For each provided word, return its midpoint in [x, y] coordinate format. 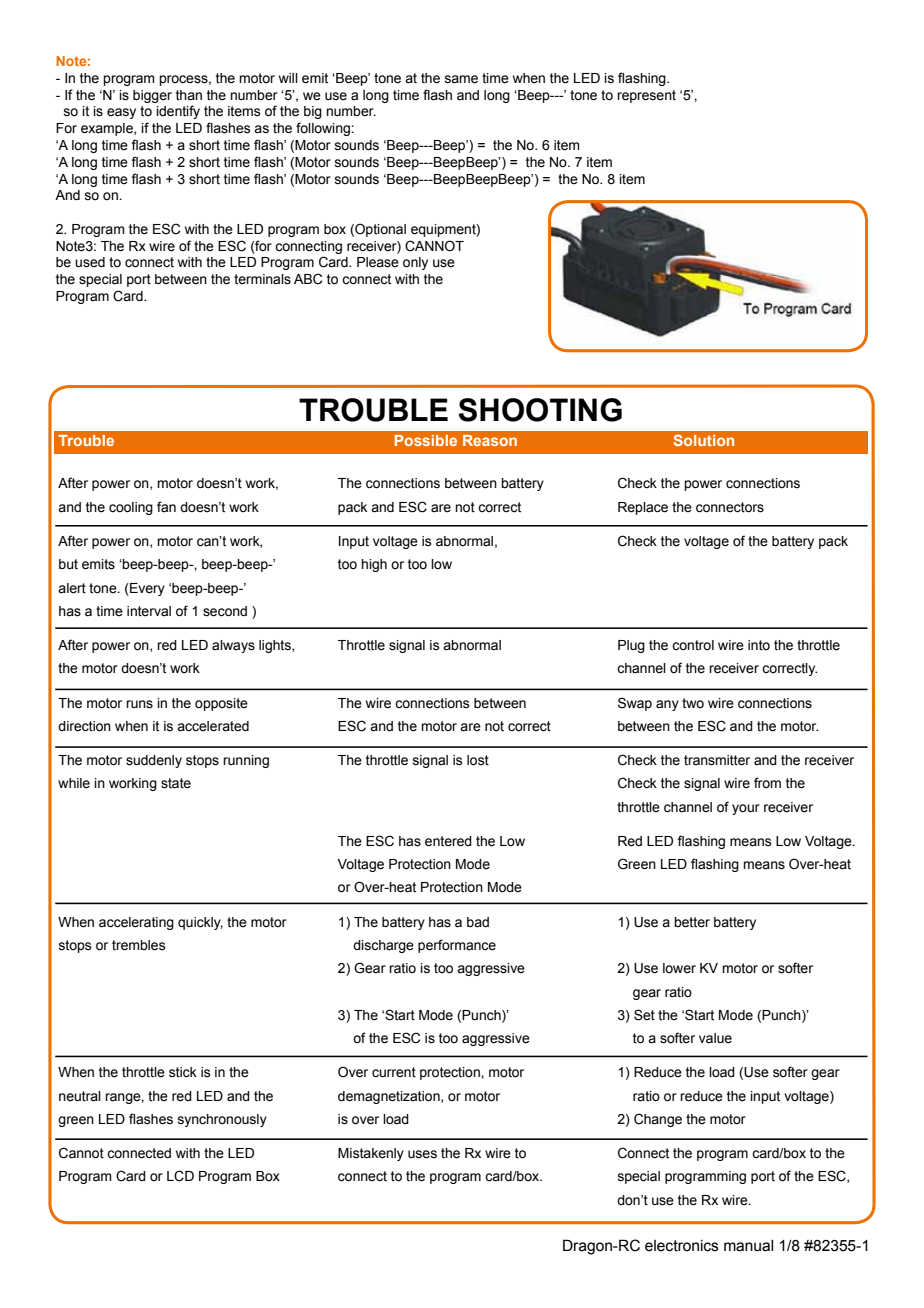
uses [422, 1154]
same [461, 79]
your [746, 809]
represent [646, 96]
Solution [704, 440]
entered [448, 841]
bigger [152, 96]
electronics [682, 1246]
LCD [180, 1176]
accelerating [136, 923]
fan [166, 506]
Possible [426, 440]
